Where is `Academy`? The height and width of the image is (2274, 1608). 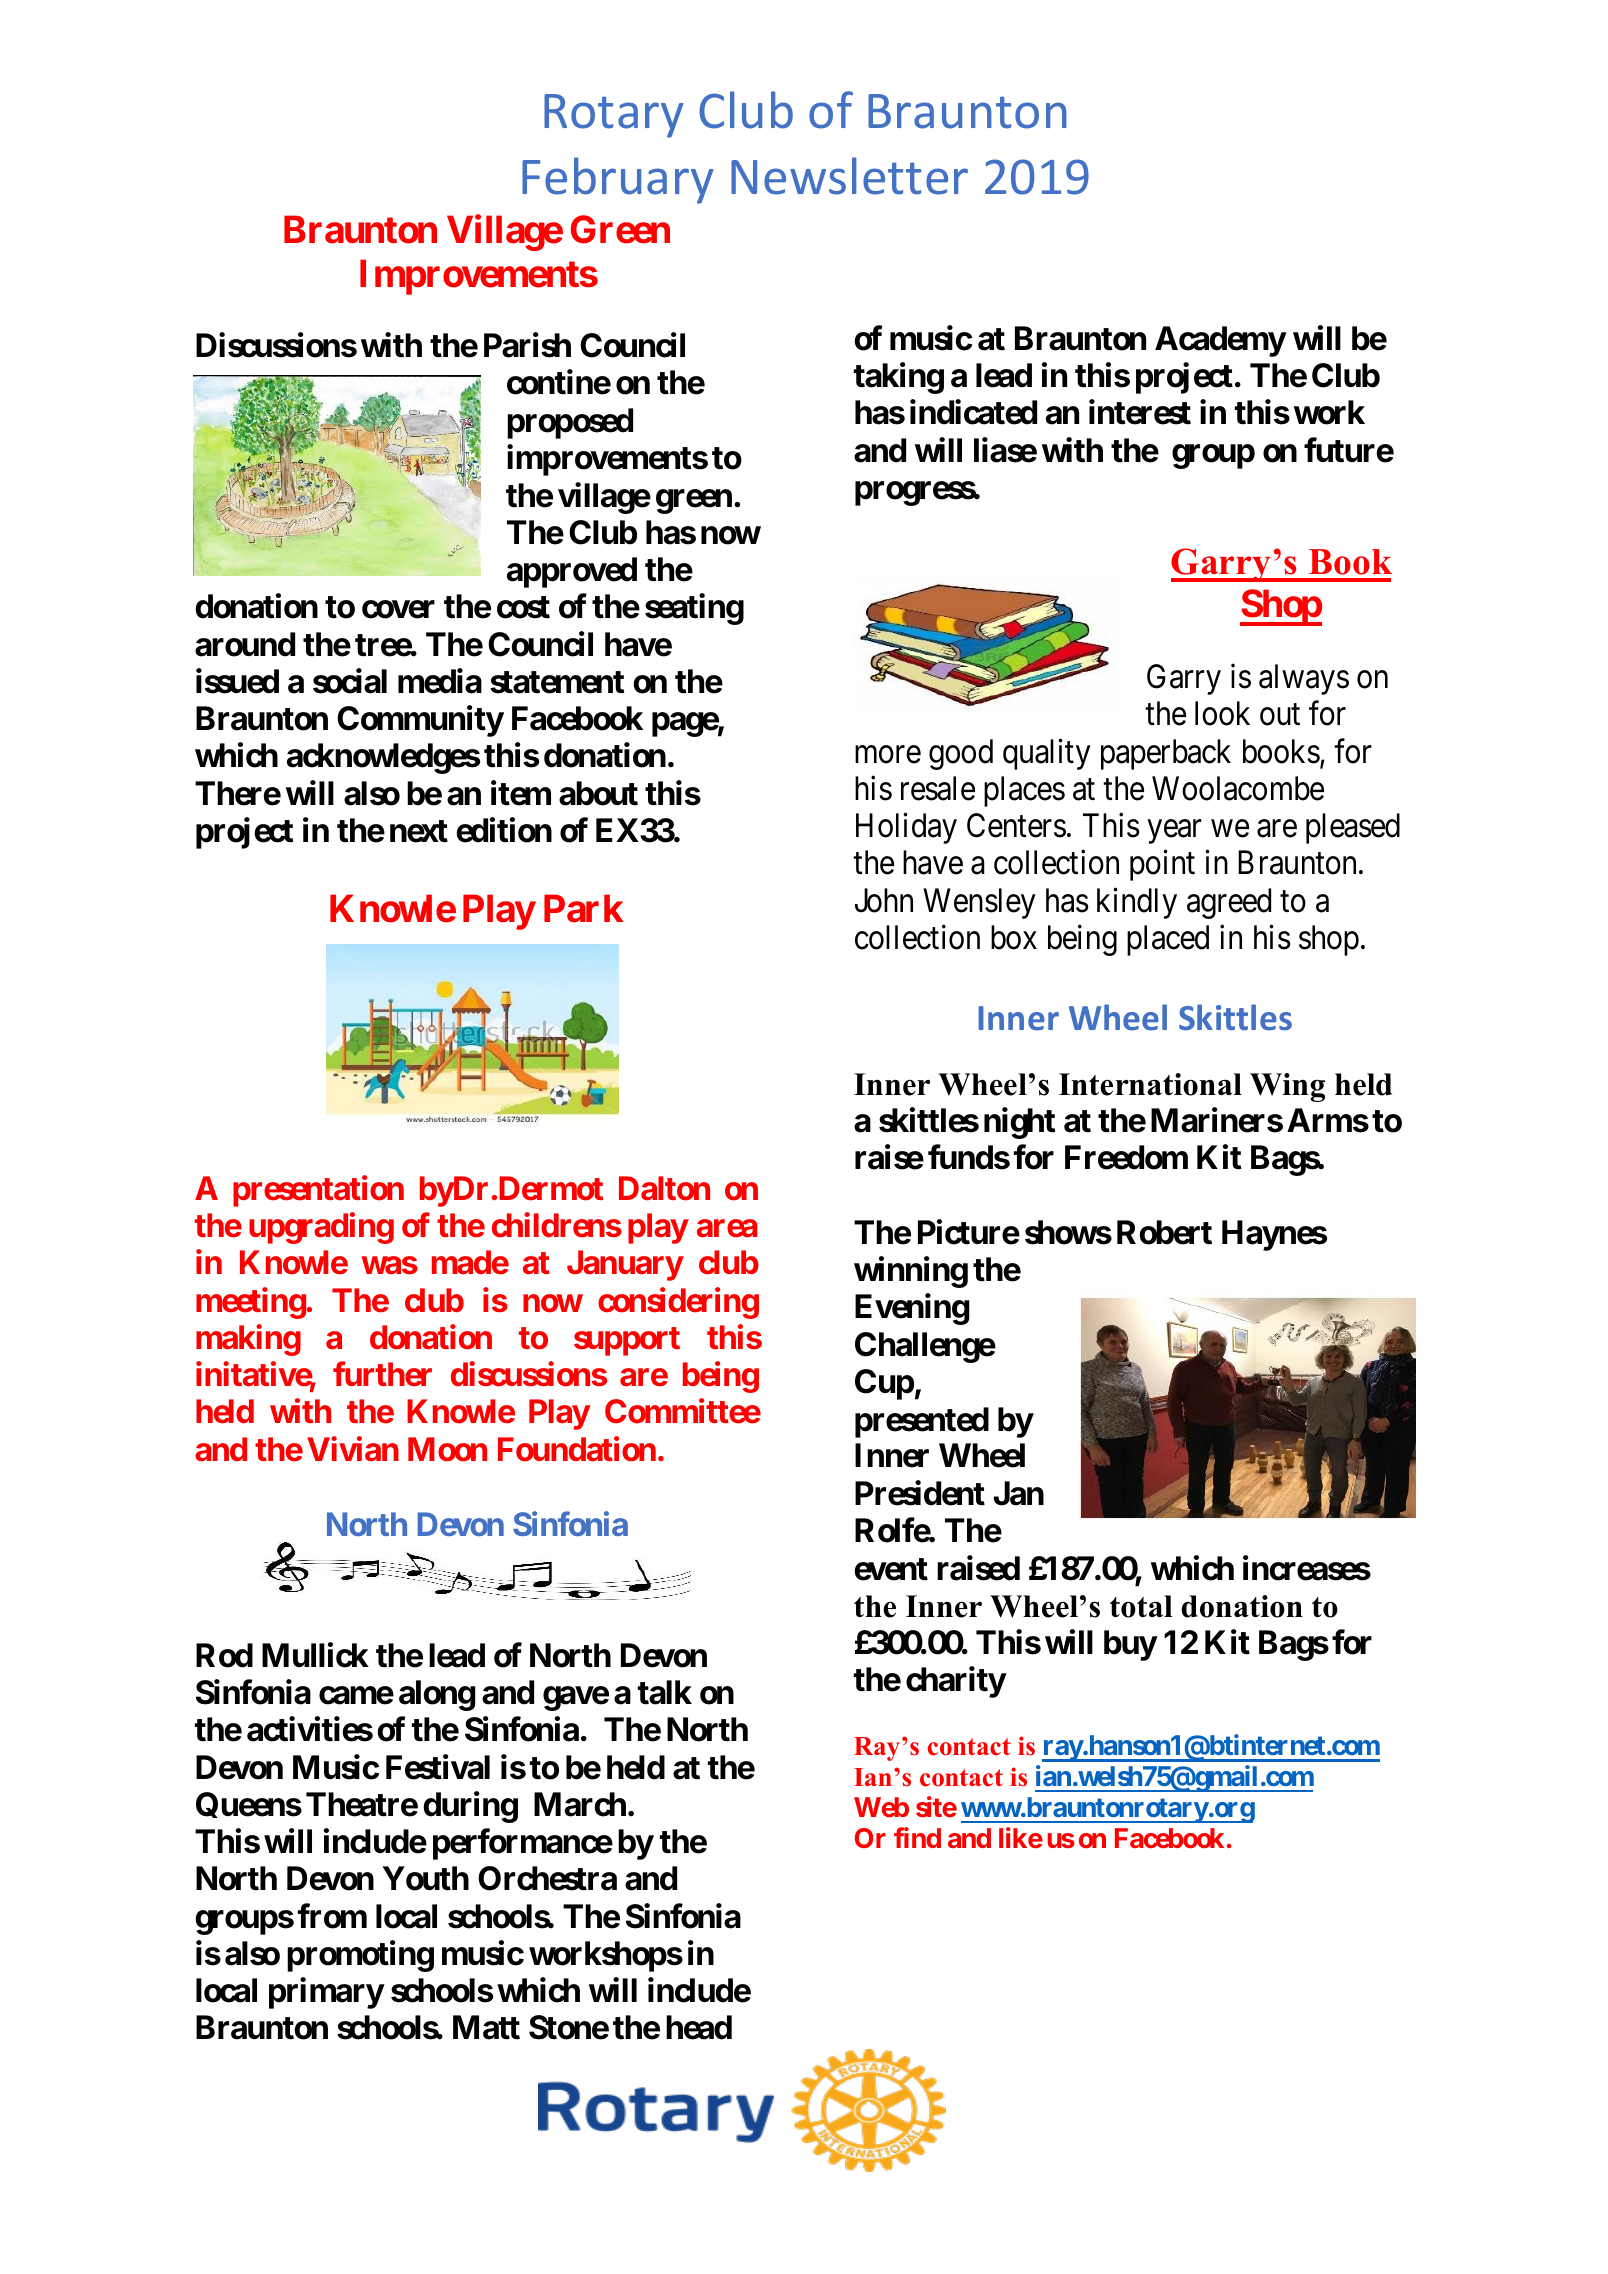
Academy is located at coordinates (1220, 341).
